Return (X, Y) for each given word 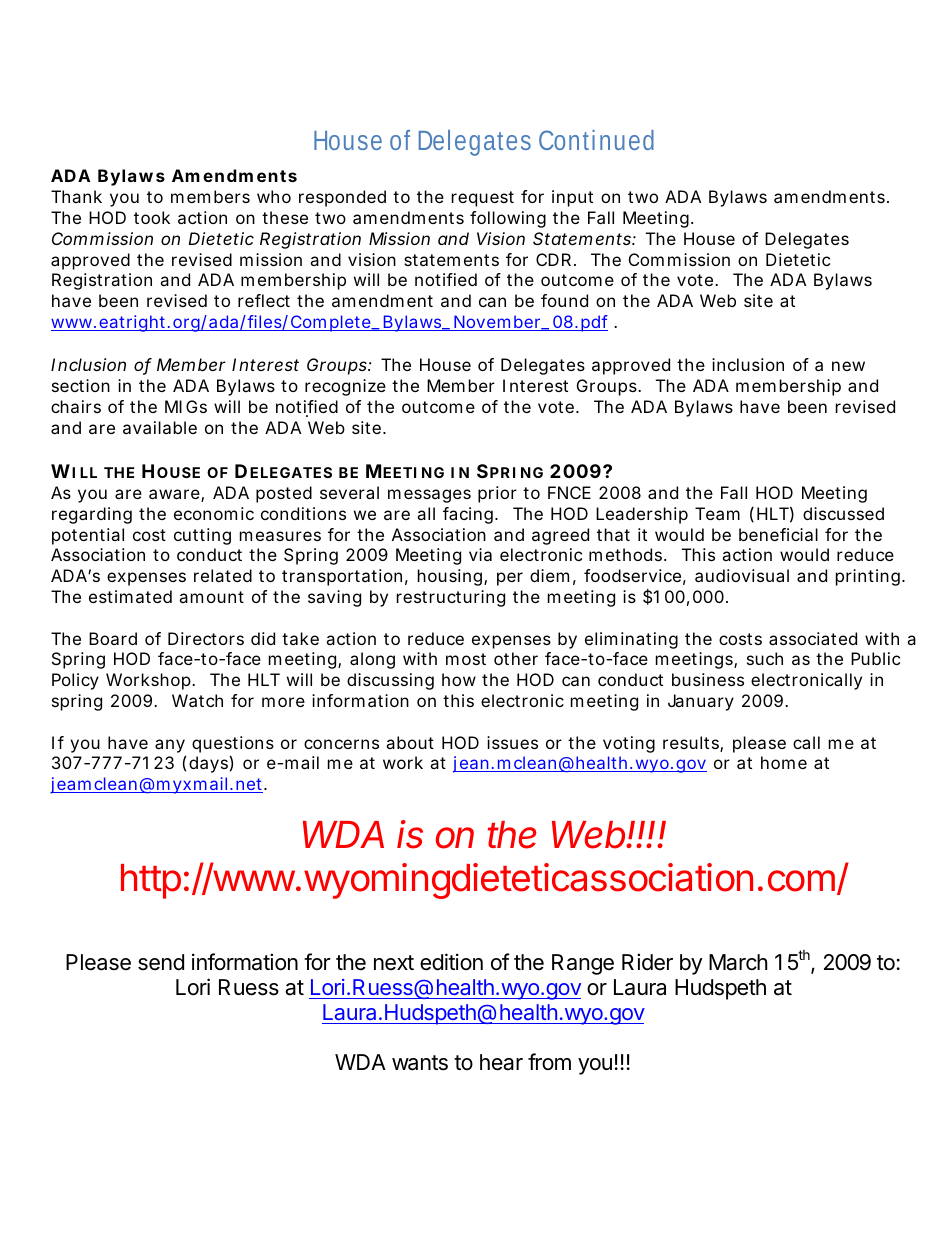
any (170, 747)
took (152, 217)
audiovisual (742, 575)
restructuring (451, 598)
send (161, 962)
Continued (596, 140)
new (848, 366)
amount (211, 597)
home (784, 762)
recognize (345, 387)
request (483, 199)
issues (512, 742)
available (160, 427)
